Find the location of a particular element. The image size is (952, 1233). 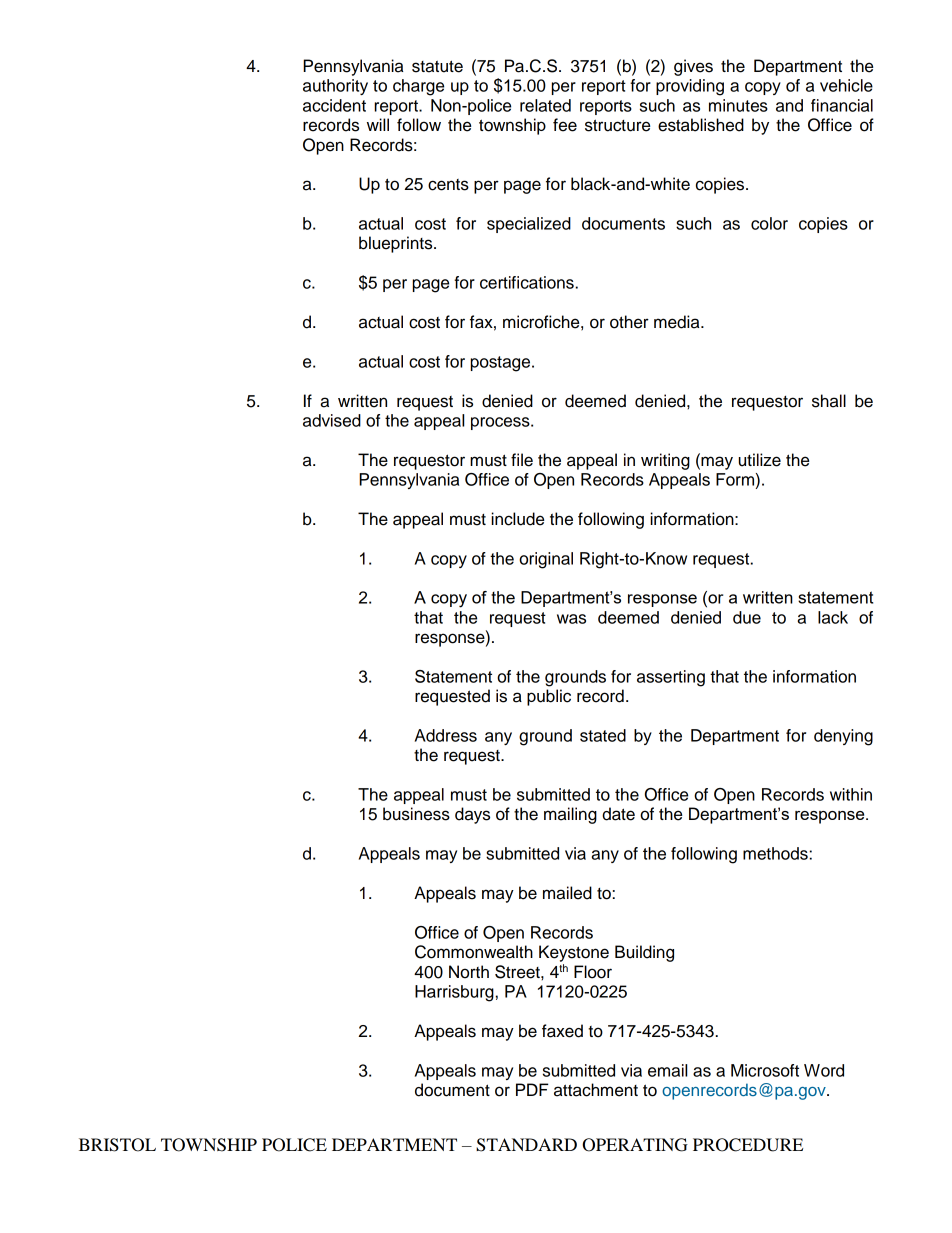

accident is located at coordinates (334, 105).
